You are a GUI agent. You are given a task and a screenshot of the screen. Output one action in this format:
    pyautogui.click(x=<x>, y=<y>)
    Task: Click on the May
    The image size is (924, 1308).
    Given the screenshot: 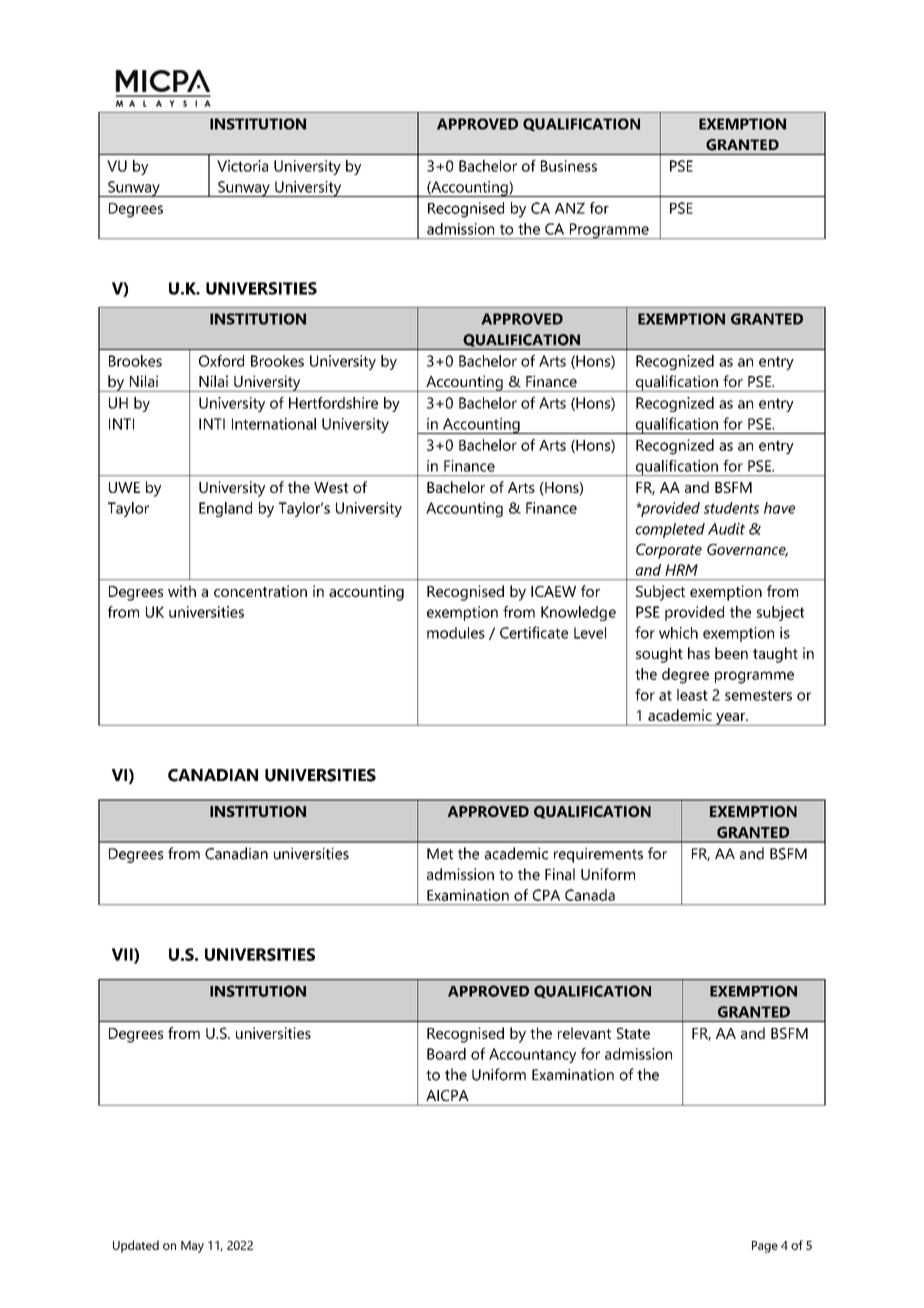 What is the action you would take?
    pyautogui.click(x=192, y=1247)
